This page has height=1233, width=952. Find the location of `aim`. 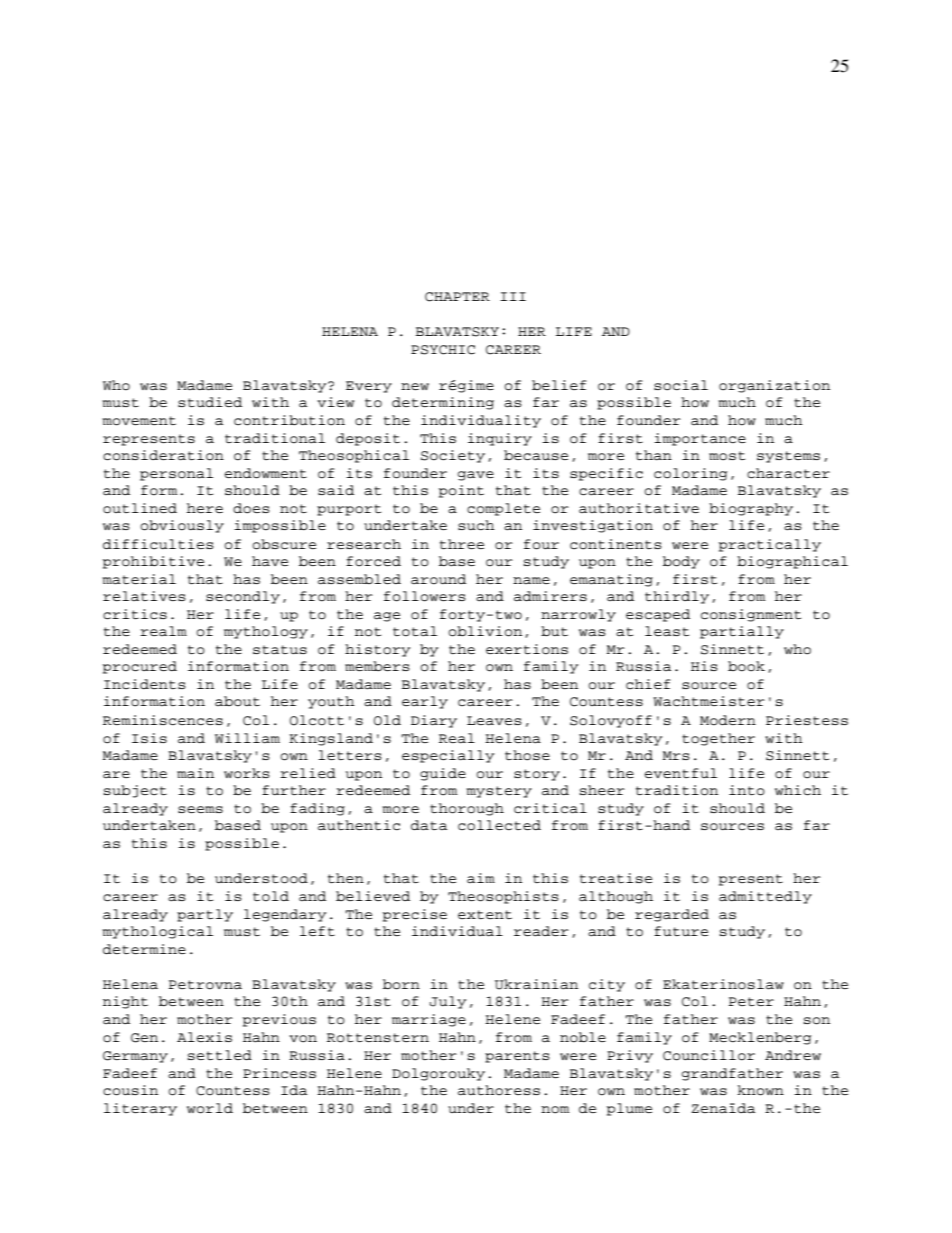

aim is located at coordinates (481, 878).
